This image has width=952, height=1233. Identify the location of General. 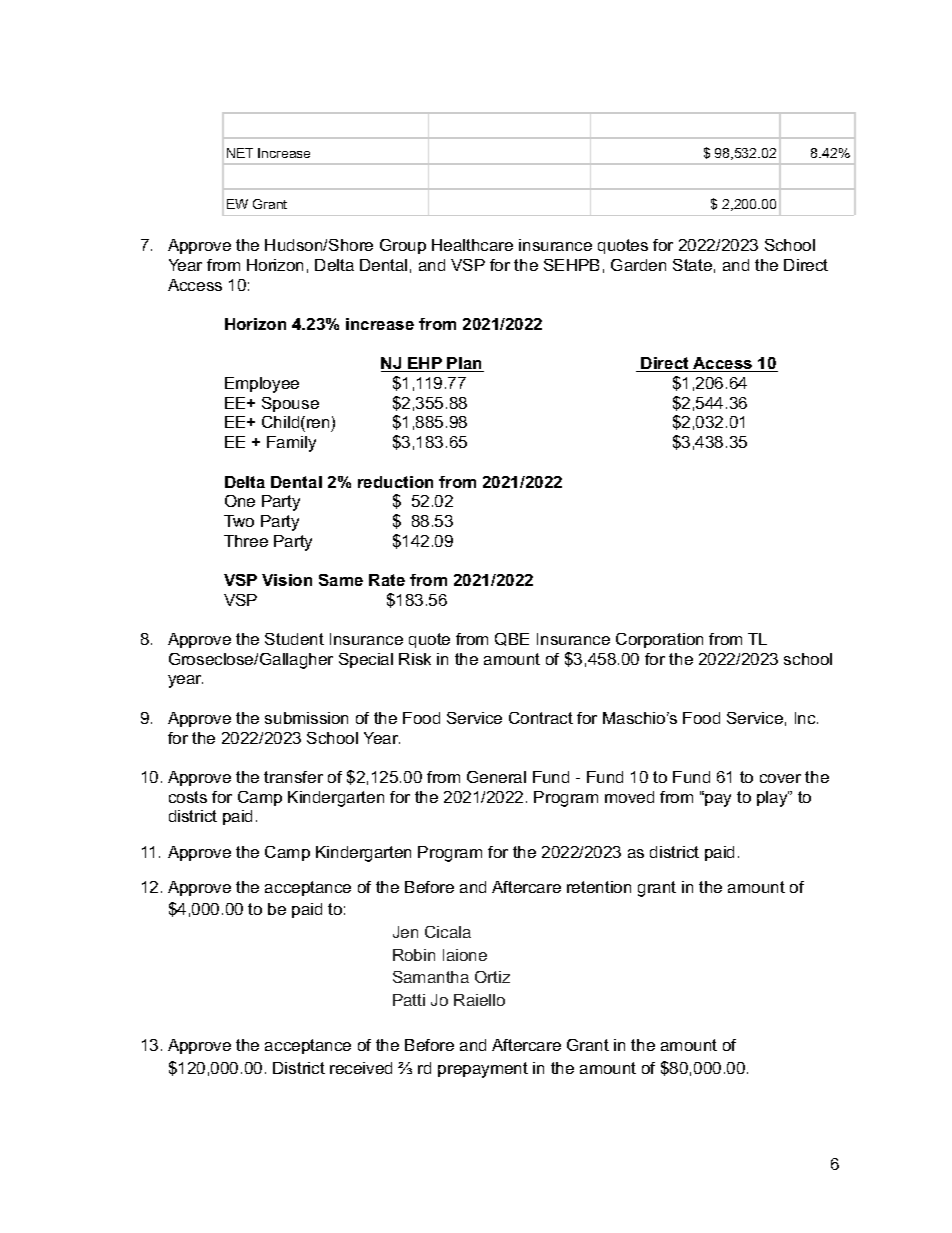
(496, 777).
